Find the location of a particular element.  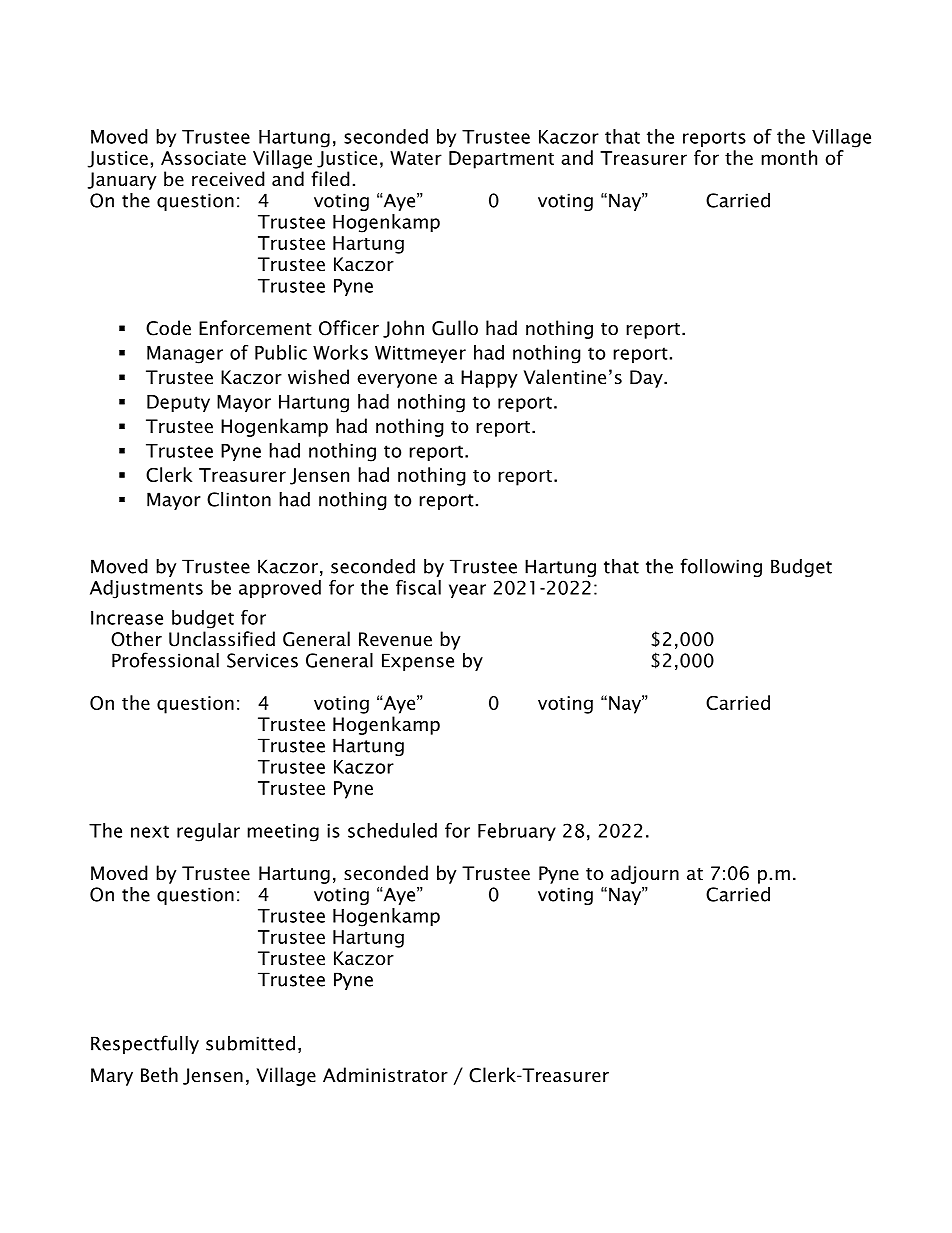

regular is located at coordinates (208, 832).
